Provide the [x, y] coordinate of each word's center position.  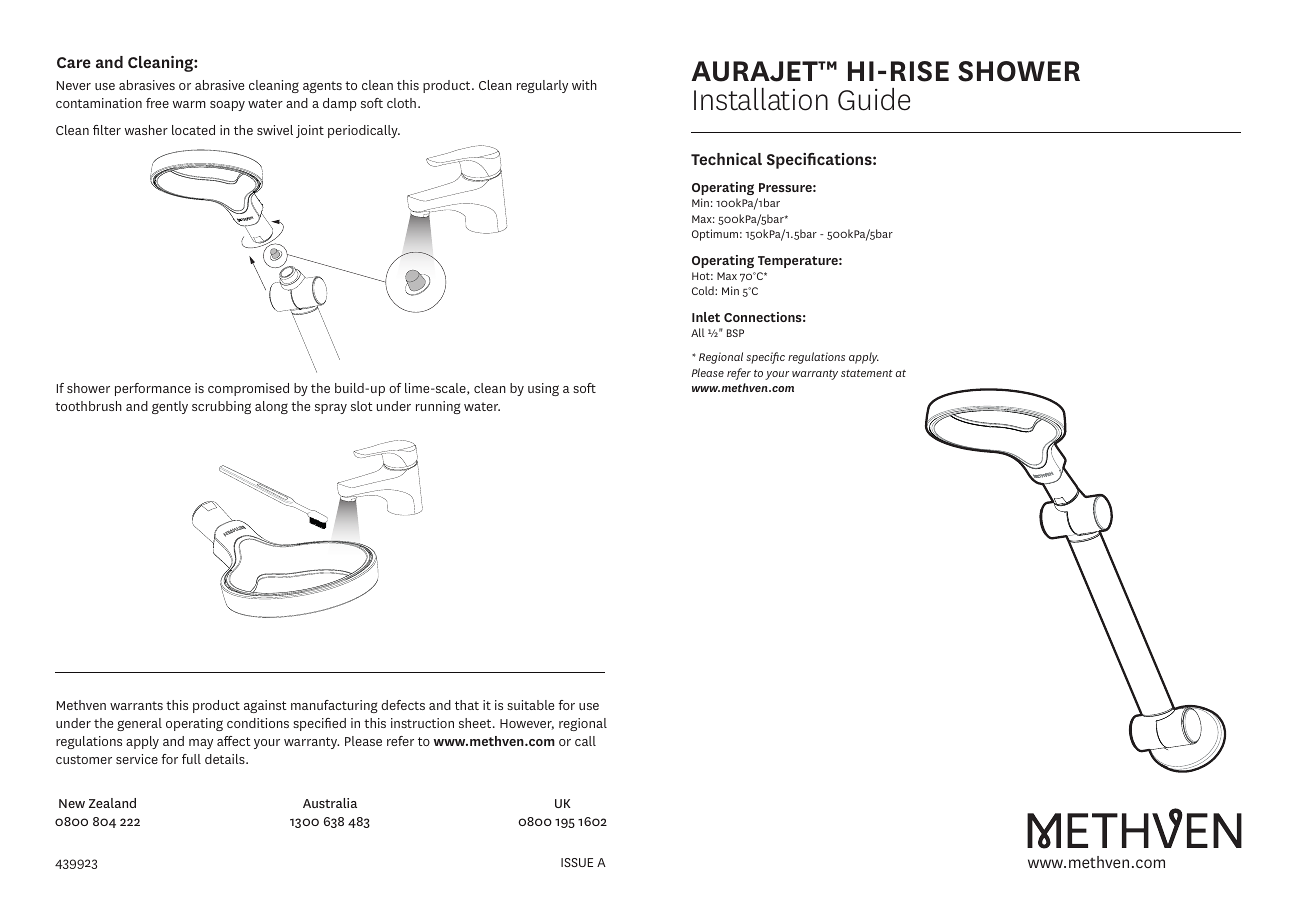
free [157, 103]
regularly [542, 86]
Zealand [112, 803]
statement [867, 373]
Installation [761, 99]
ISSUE [577, 862]
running [438, 407]
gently [170, 407]
